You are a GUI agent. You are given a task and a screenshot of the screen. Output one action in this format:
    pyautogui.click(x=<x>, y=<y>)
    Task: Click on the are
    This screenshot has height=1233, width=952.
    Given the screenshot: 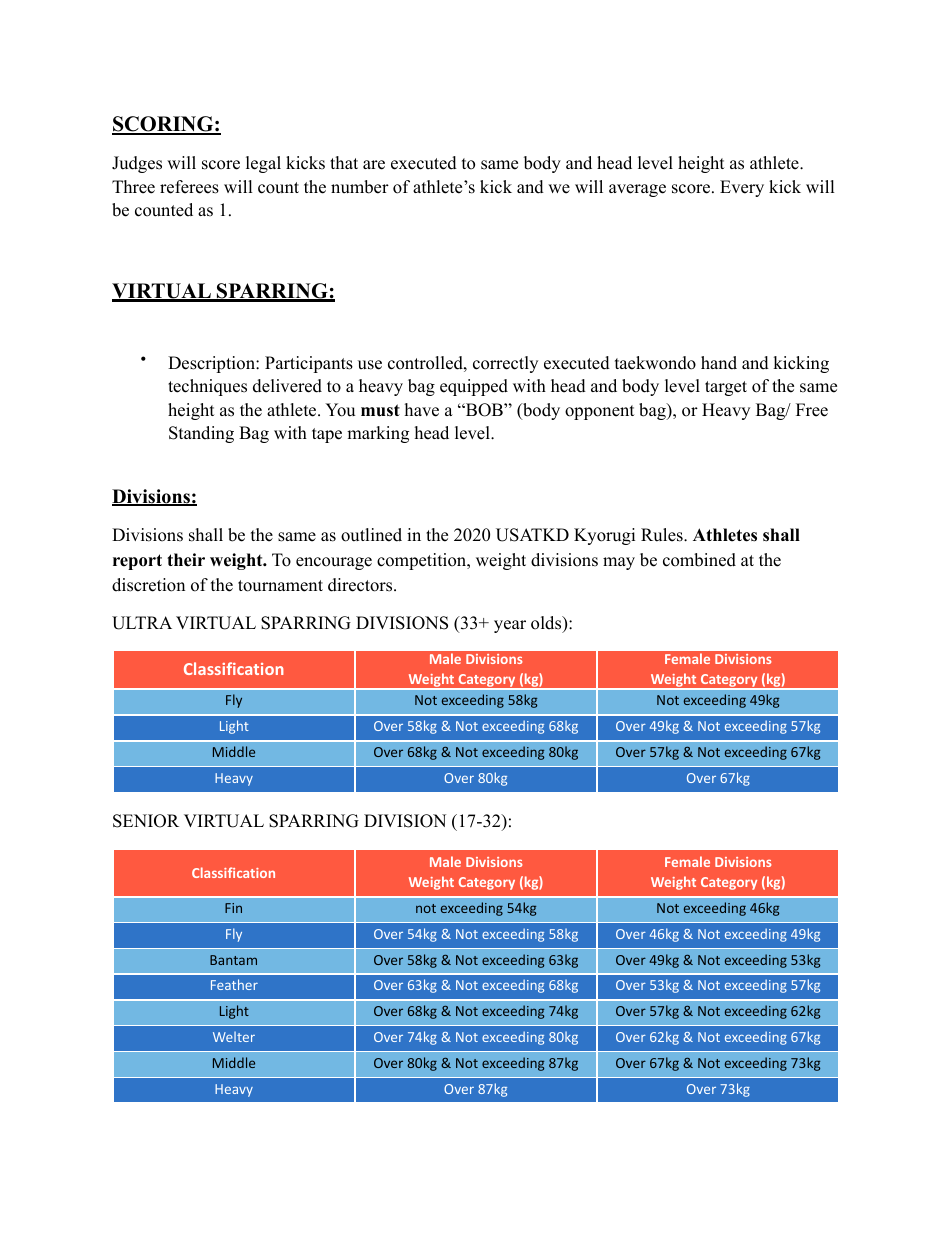 What is the action you would take?
    pyautogui.click(x=374, y=165)
